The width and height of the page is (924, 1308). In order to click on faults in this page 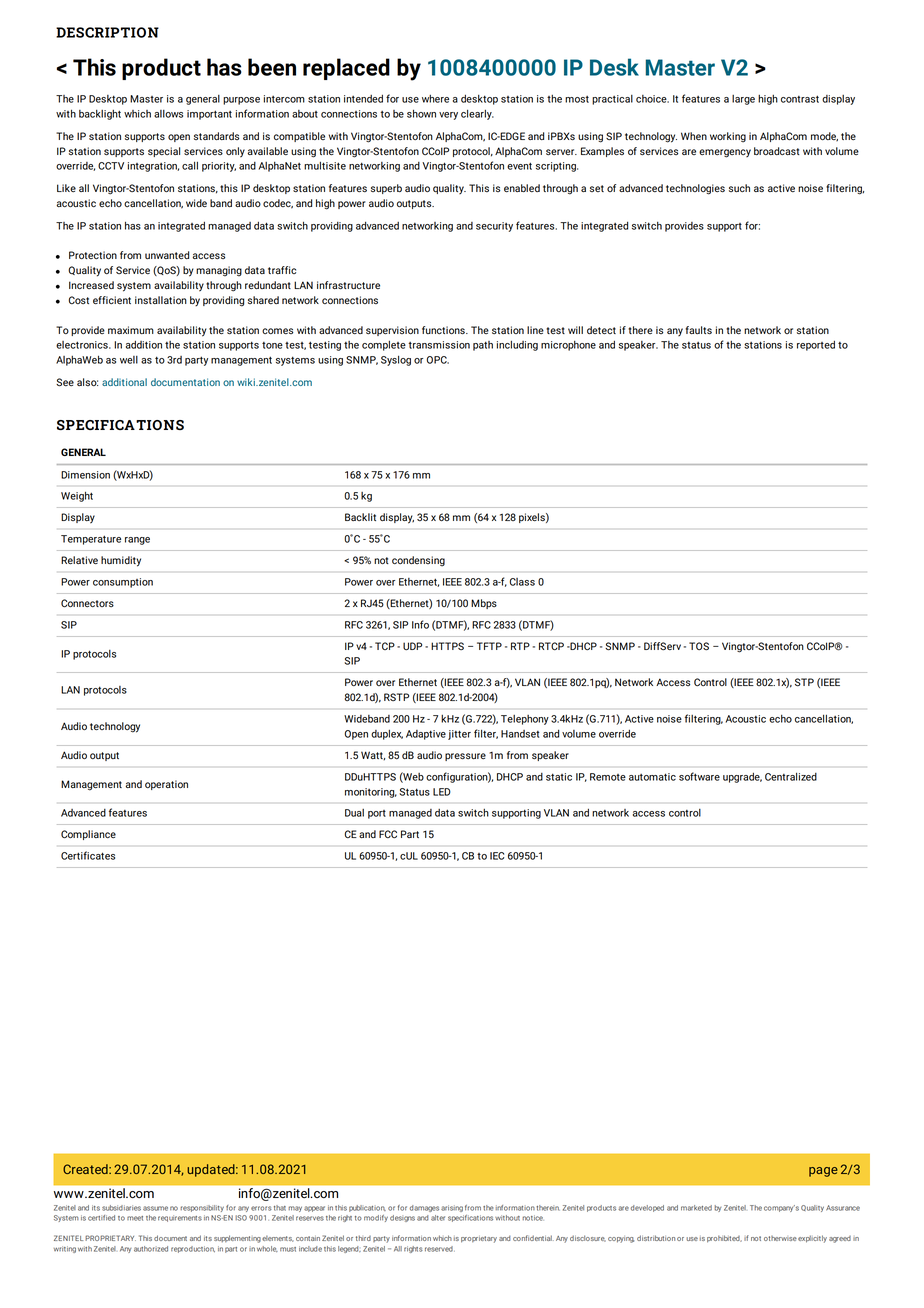, I will do `click(699, 330)`.
